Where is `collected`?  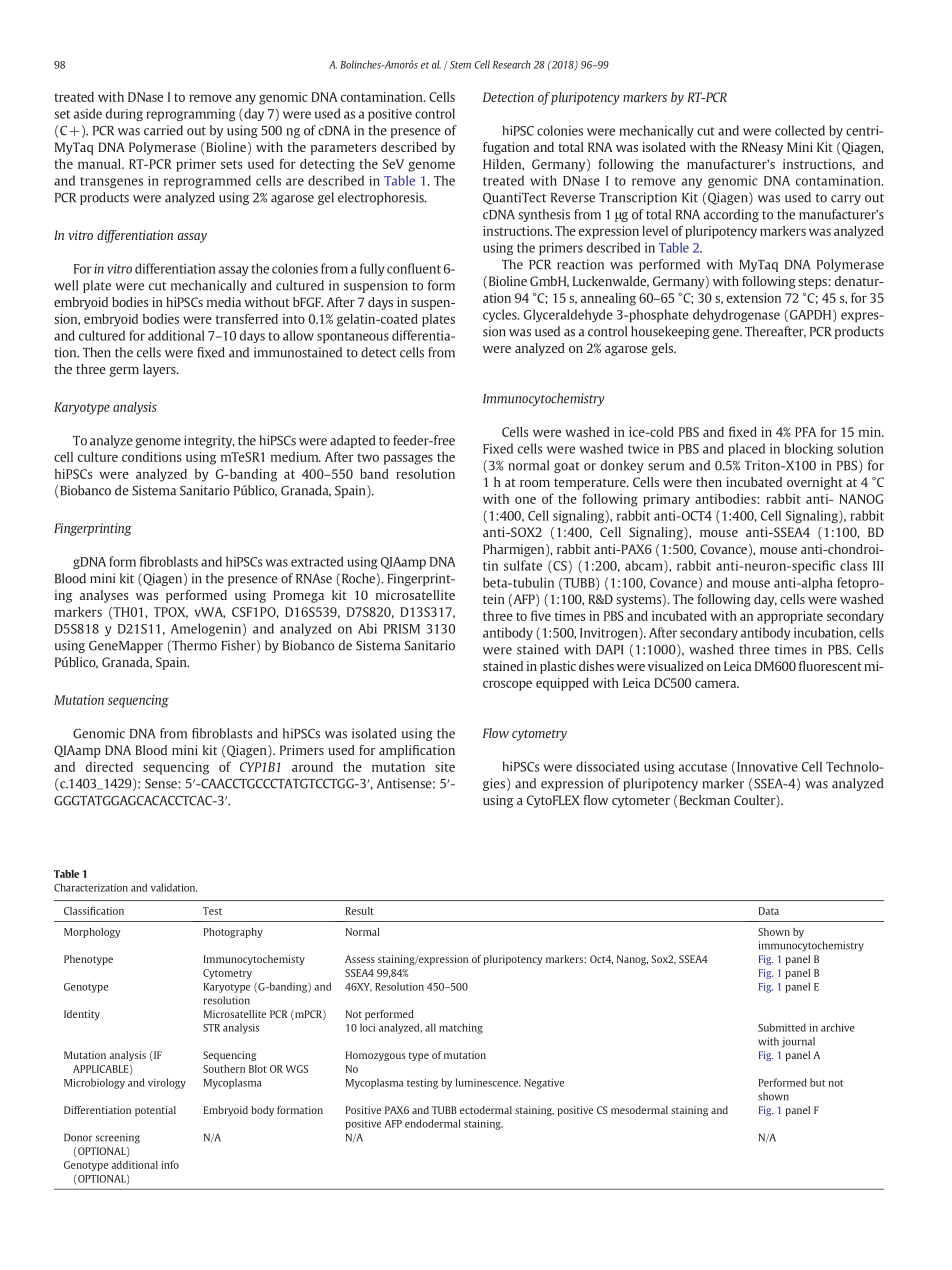
collected is located at coordinates (800, 130).
